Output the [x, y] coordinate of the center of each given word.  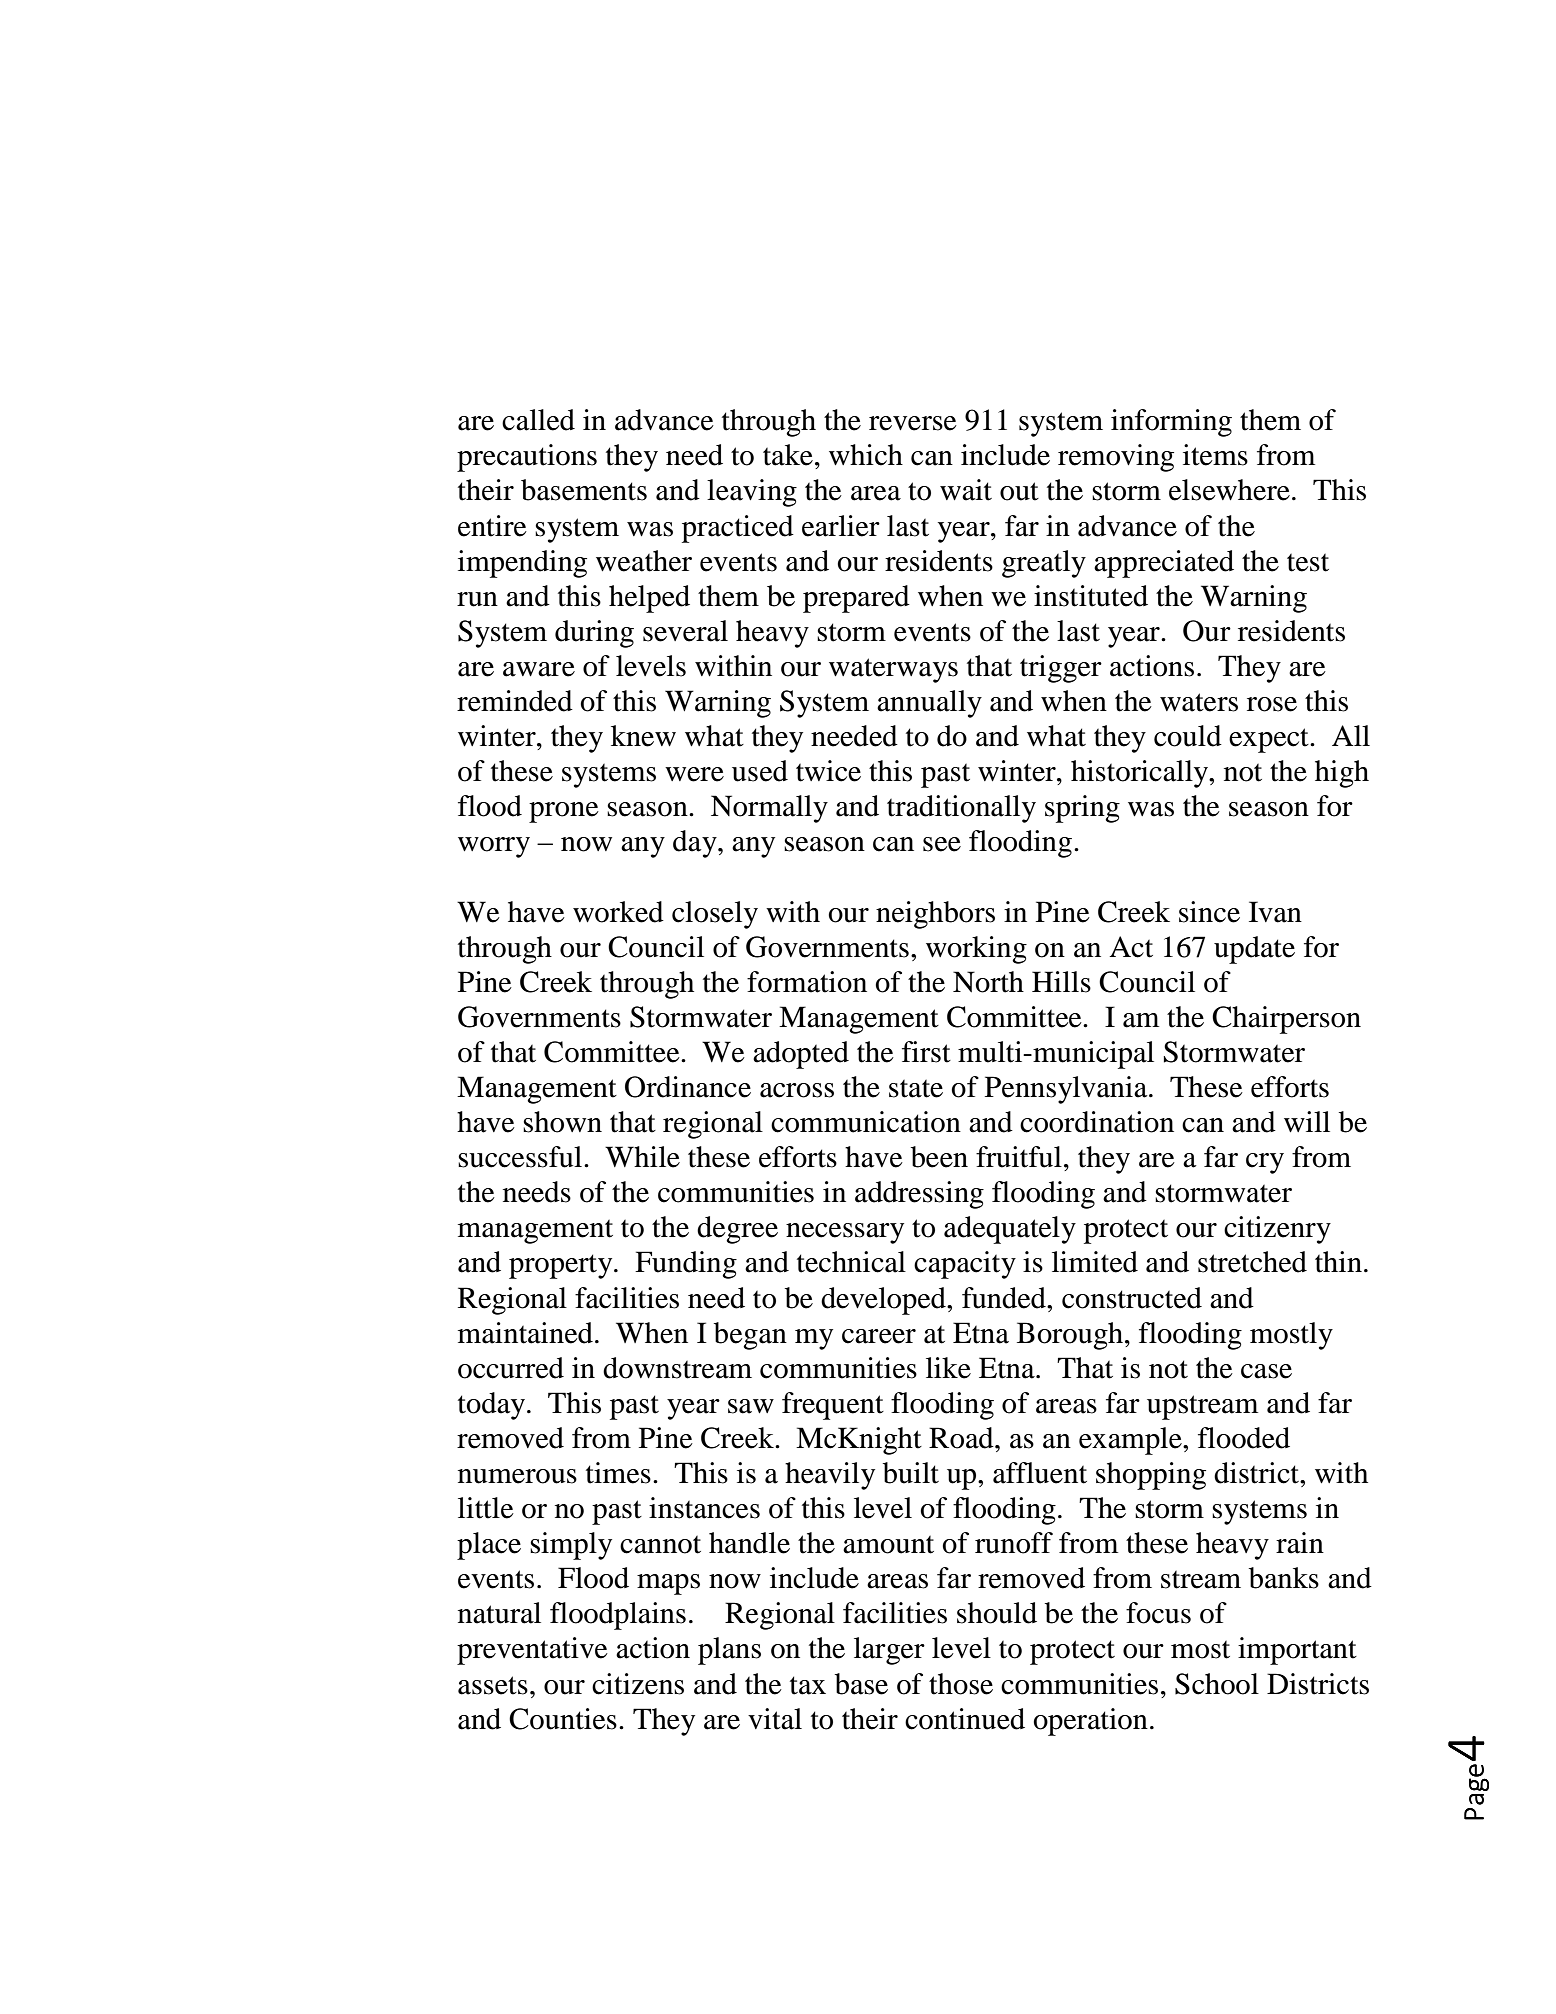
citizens [638, 1684]
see [942, 844]
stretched [1252, 1262]
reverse [913, 423]
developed [884, 1301]
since [1209, 912]
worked [618, 912]
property [562, 1266]
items [1215, 455]
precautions [527, 458]
